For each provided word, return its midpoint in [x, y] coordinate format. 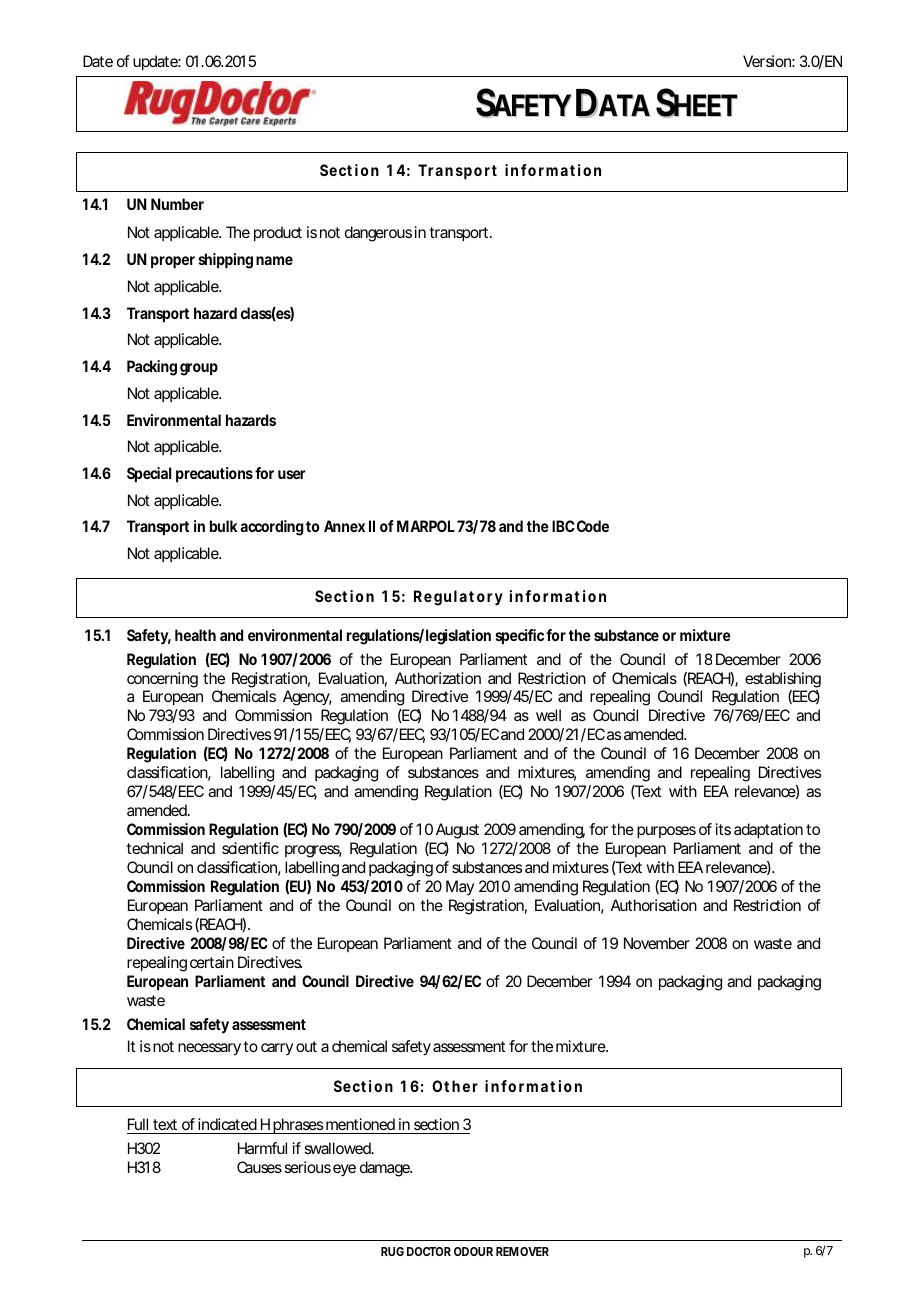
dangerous [378, 234]
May [460, 887]
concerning [162, 680]
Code [593, 526]
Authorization [438, 678]
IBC [563, 526]
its [723, 829]
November [657, 943]
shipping [226, 261]
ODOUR [473, 1251]
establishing [783, 680]
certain [212, 962]
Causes [259, 1167]
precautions [214, 475]
